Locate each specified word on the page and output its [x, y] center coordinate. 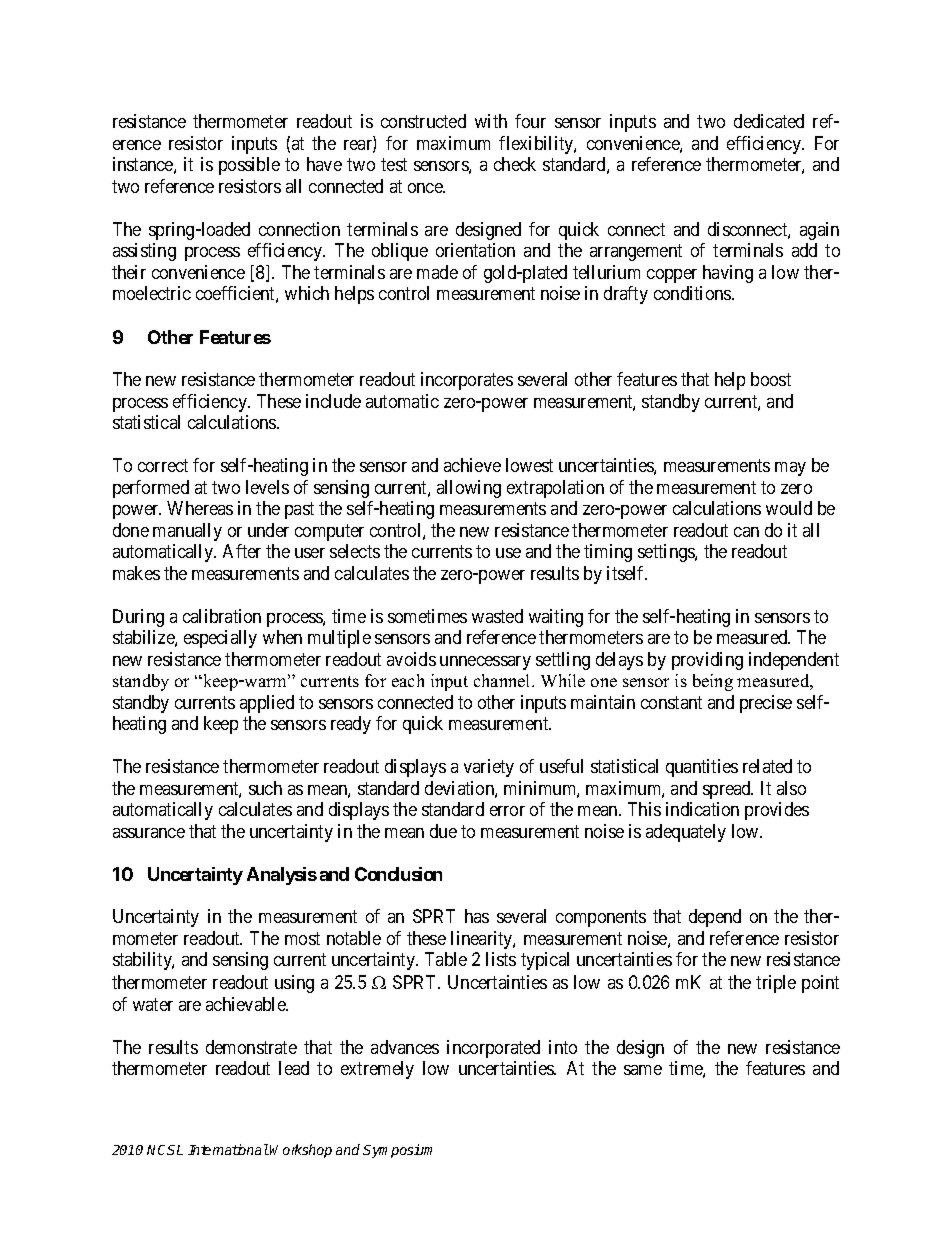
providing [707, 661]
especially [220, 639]
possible [249, 166]
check [515, 164]
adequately [686, 833]
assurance [149, 833]
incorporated [493, 1049]
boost [771, 379]
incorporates [467, 381]
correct [163, 465]
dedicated [769, 121]
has [477, 916]
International [228, 1149]
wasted [497, 616]
